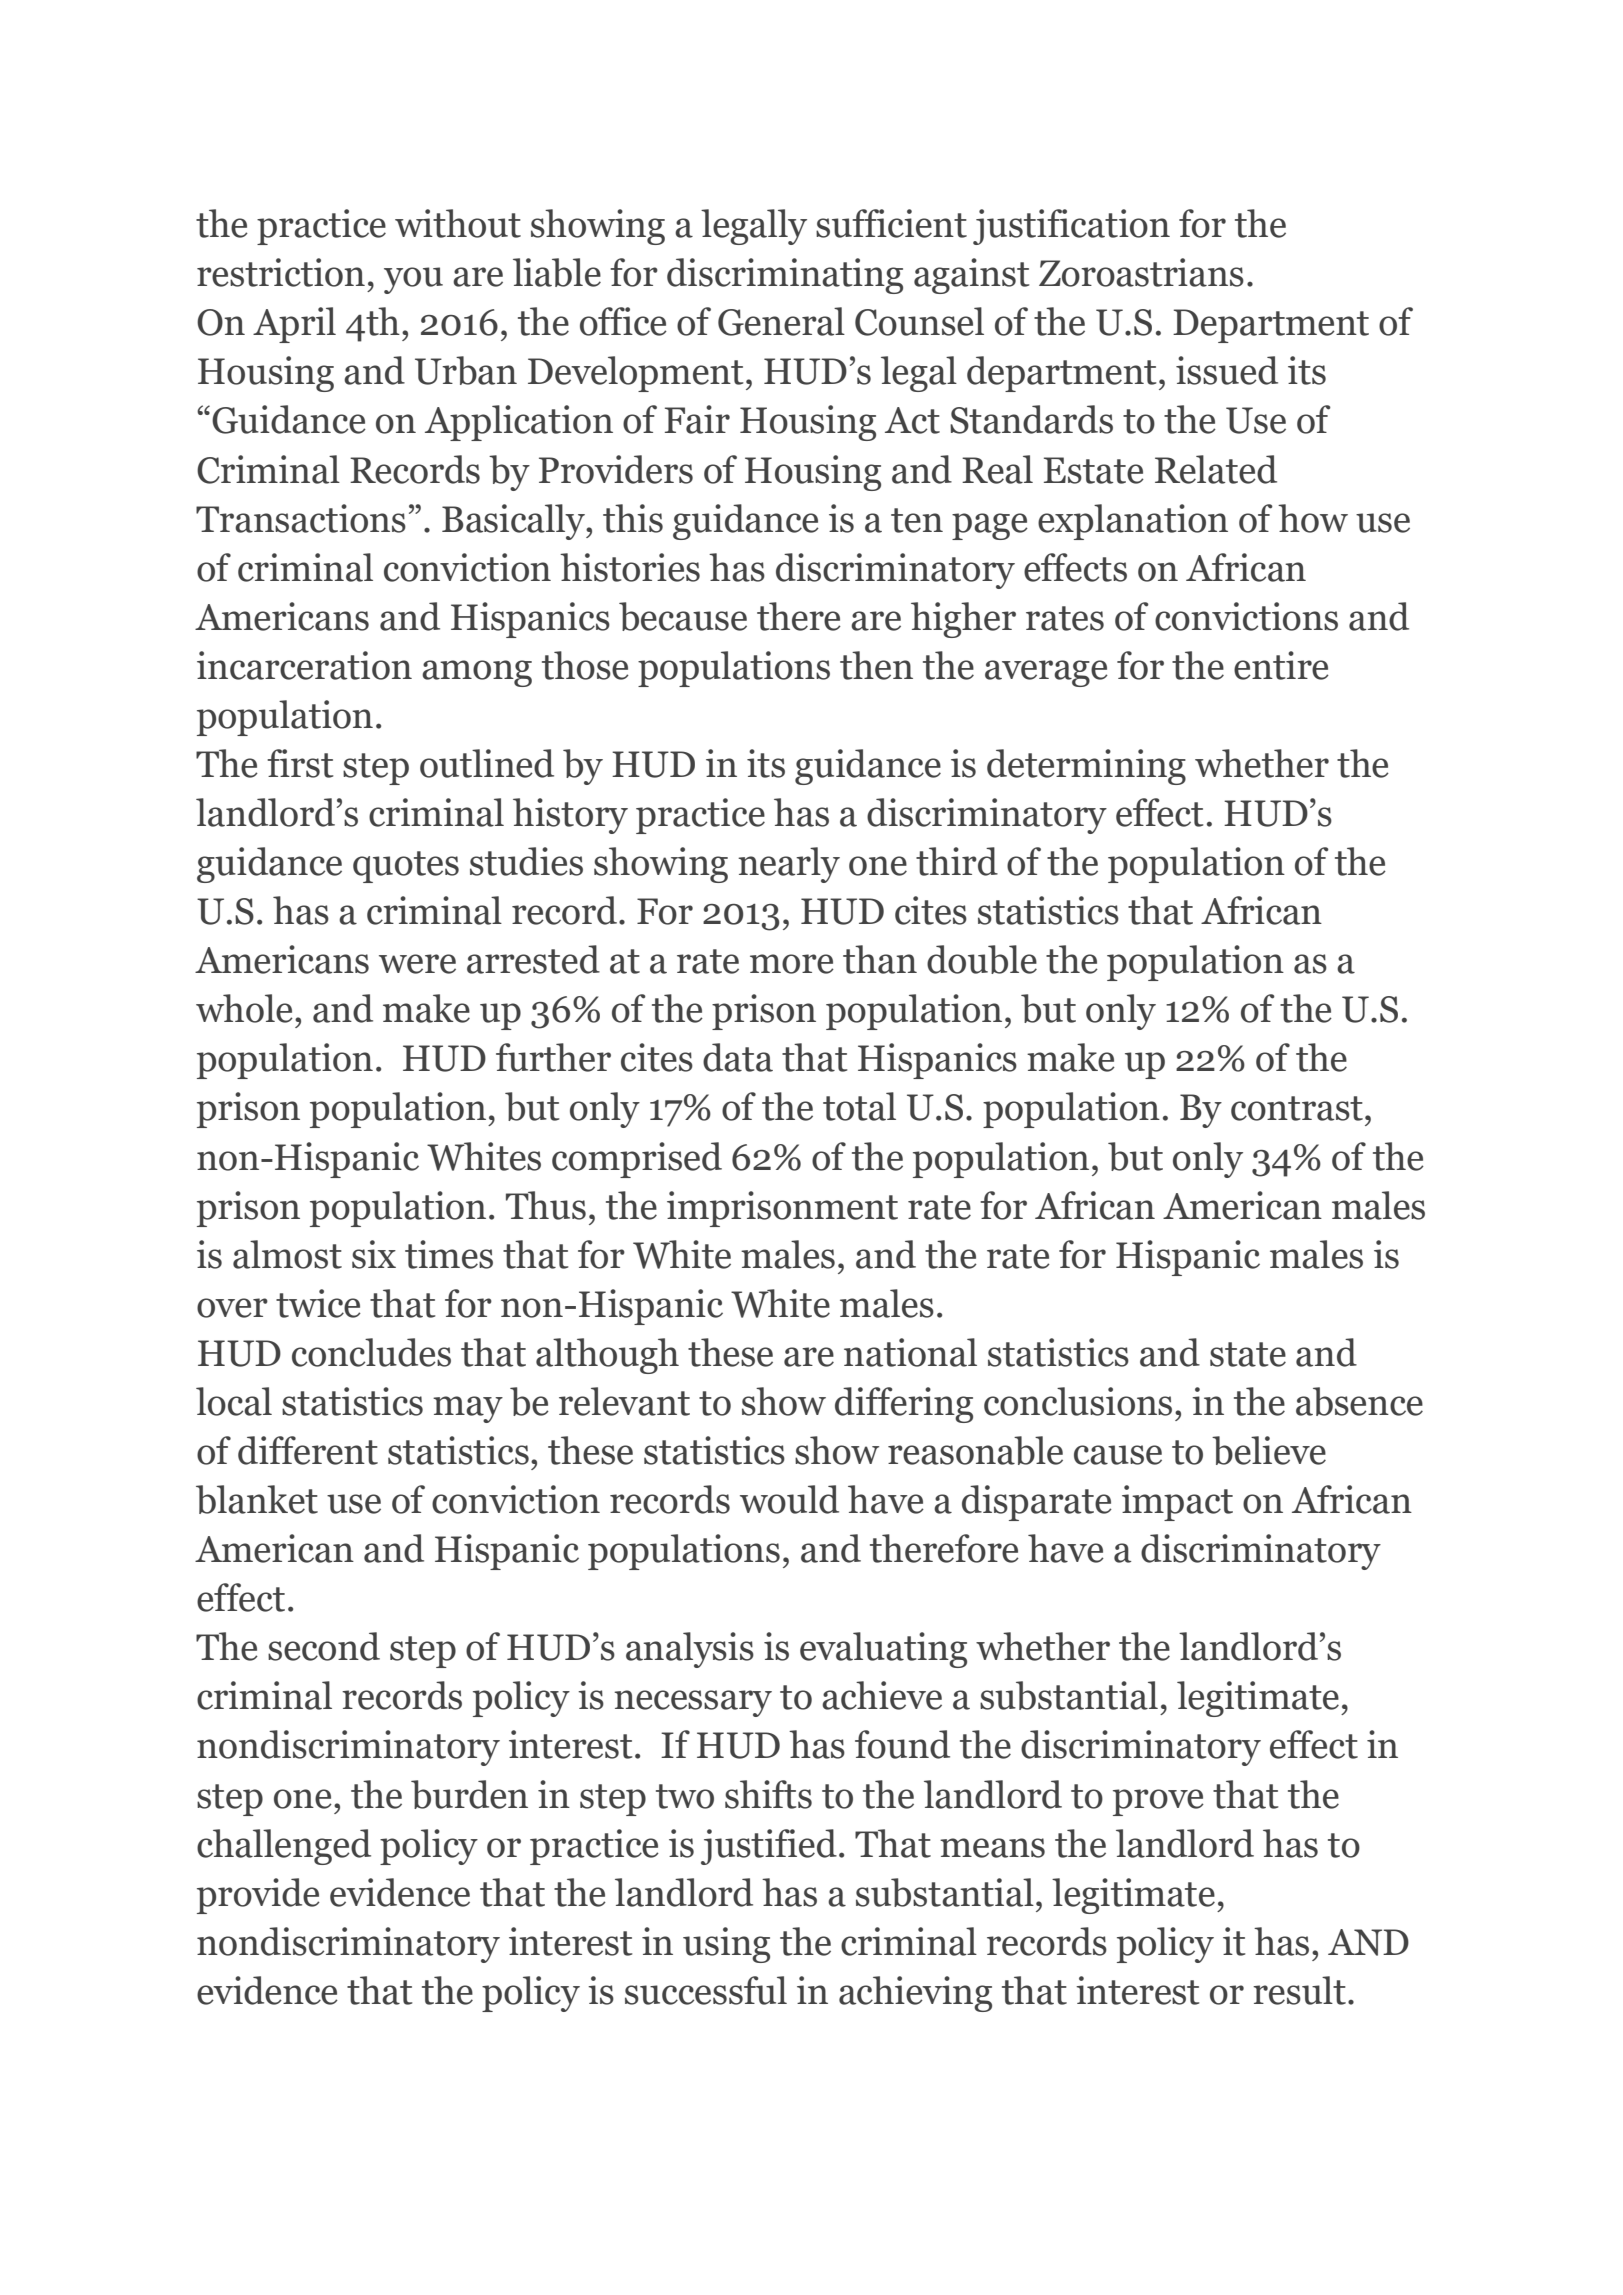  What do you see at coordinates (284, 1847) in the document?
I see `challenged` at bounding box center [284, 1847].
